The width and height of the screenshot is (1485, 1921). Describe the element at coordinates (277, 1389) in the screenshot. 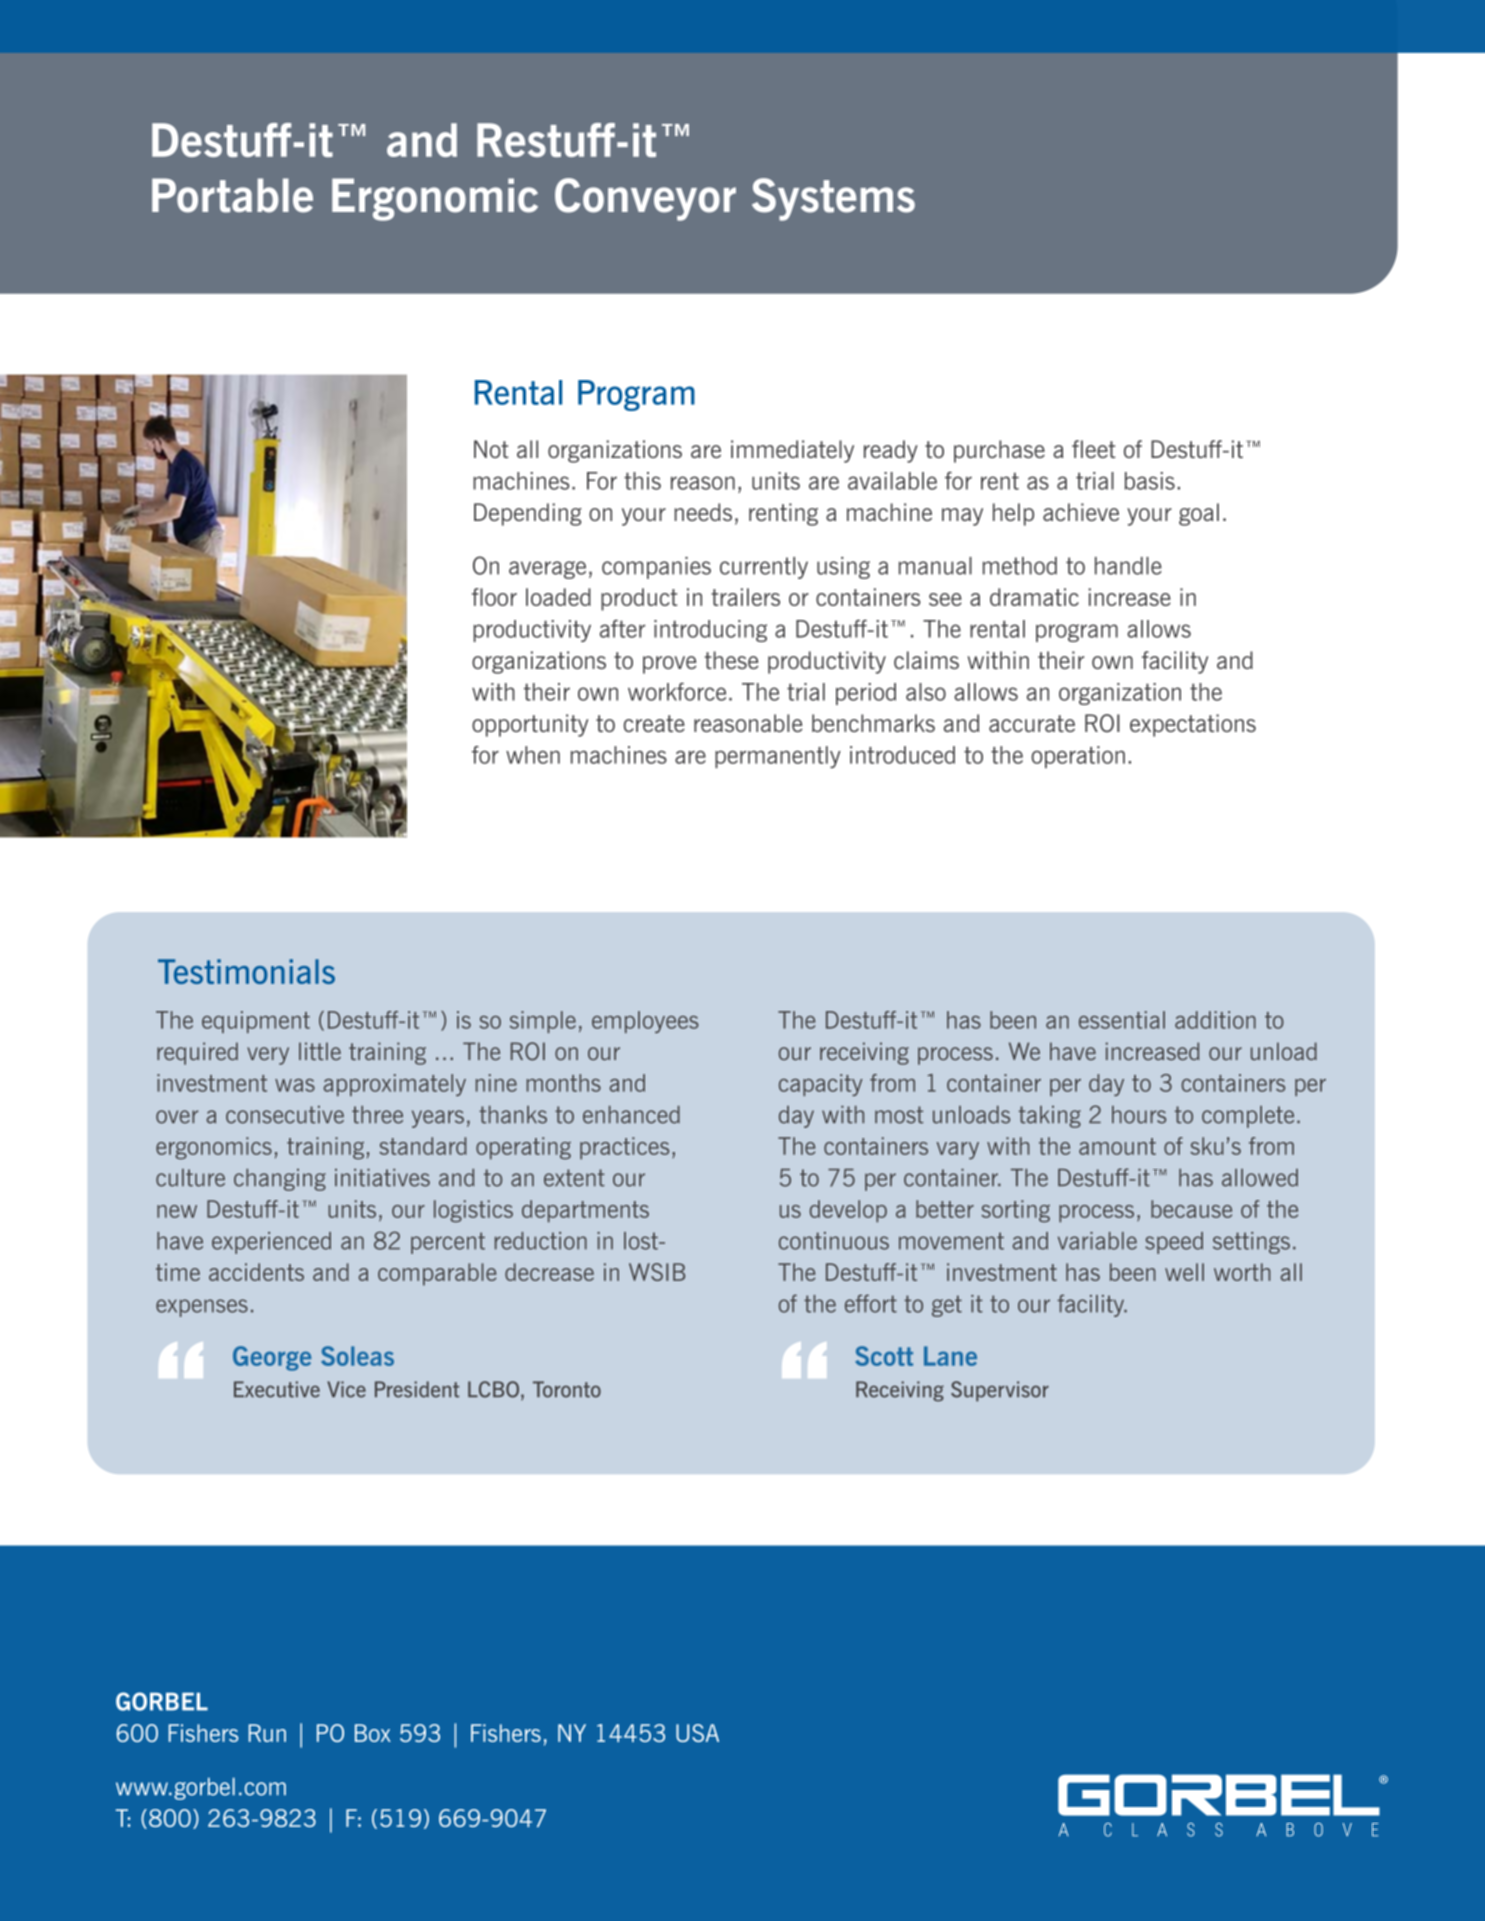

I see `Executive` at that location.
